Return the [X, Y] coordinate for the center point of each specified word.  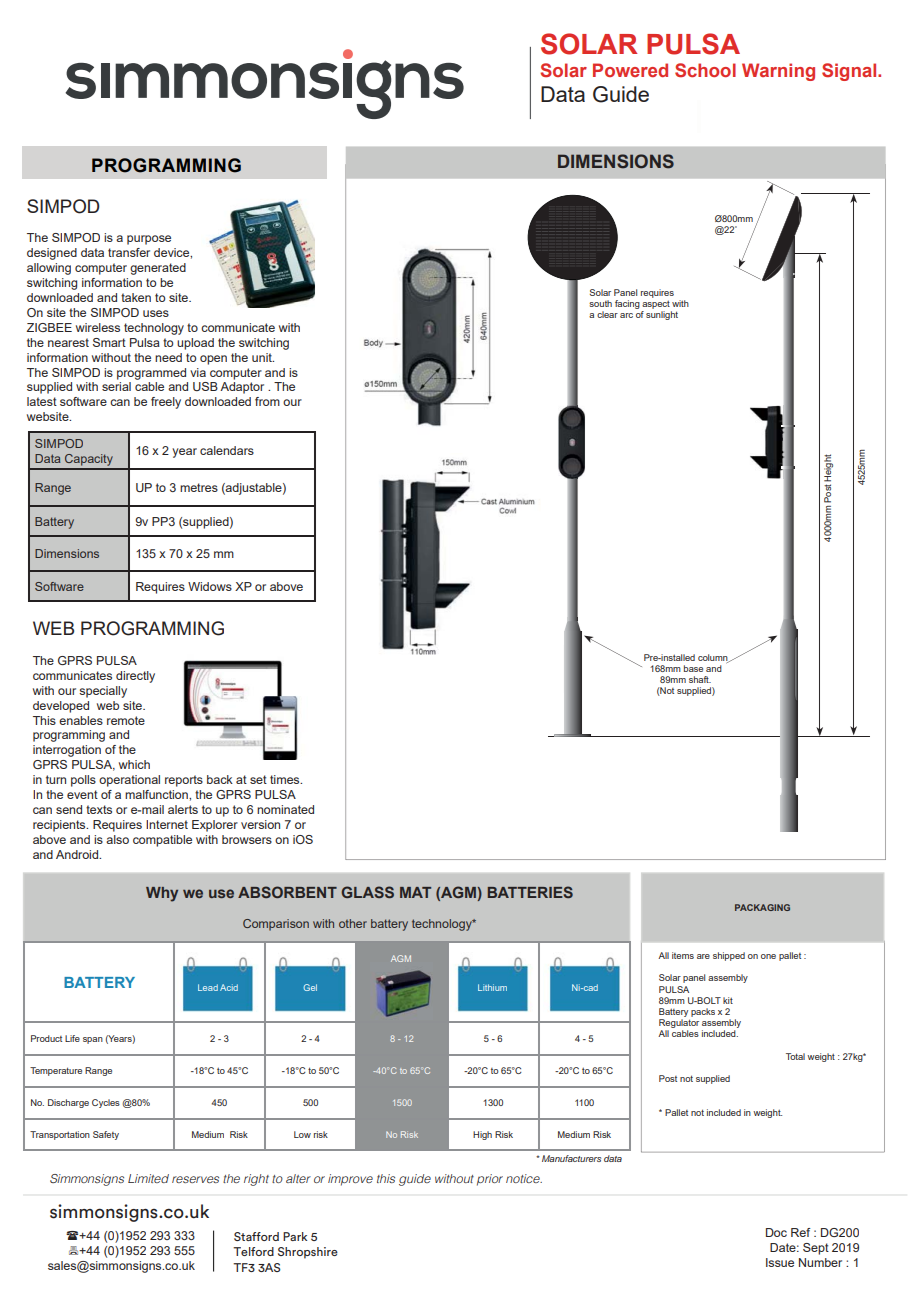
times [286, 779]
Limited [148, 1178]
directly [135, 677]
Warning [778, 72]
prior [490, 1180]
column [714, 658]
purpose [149, 240]
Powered [630, 70]
